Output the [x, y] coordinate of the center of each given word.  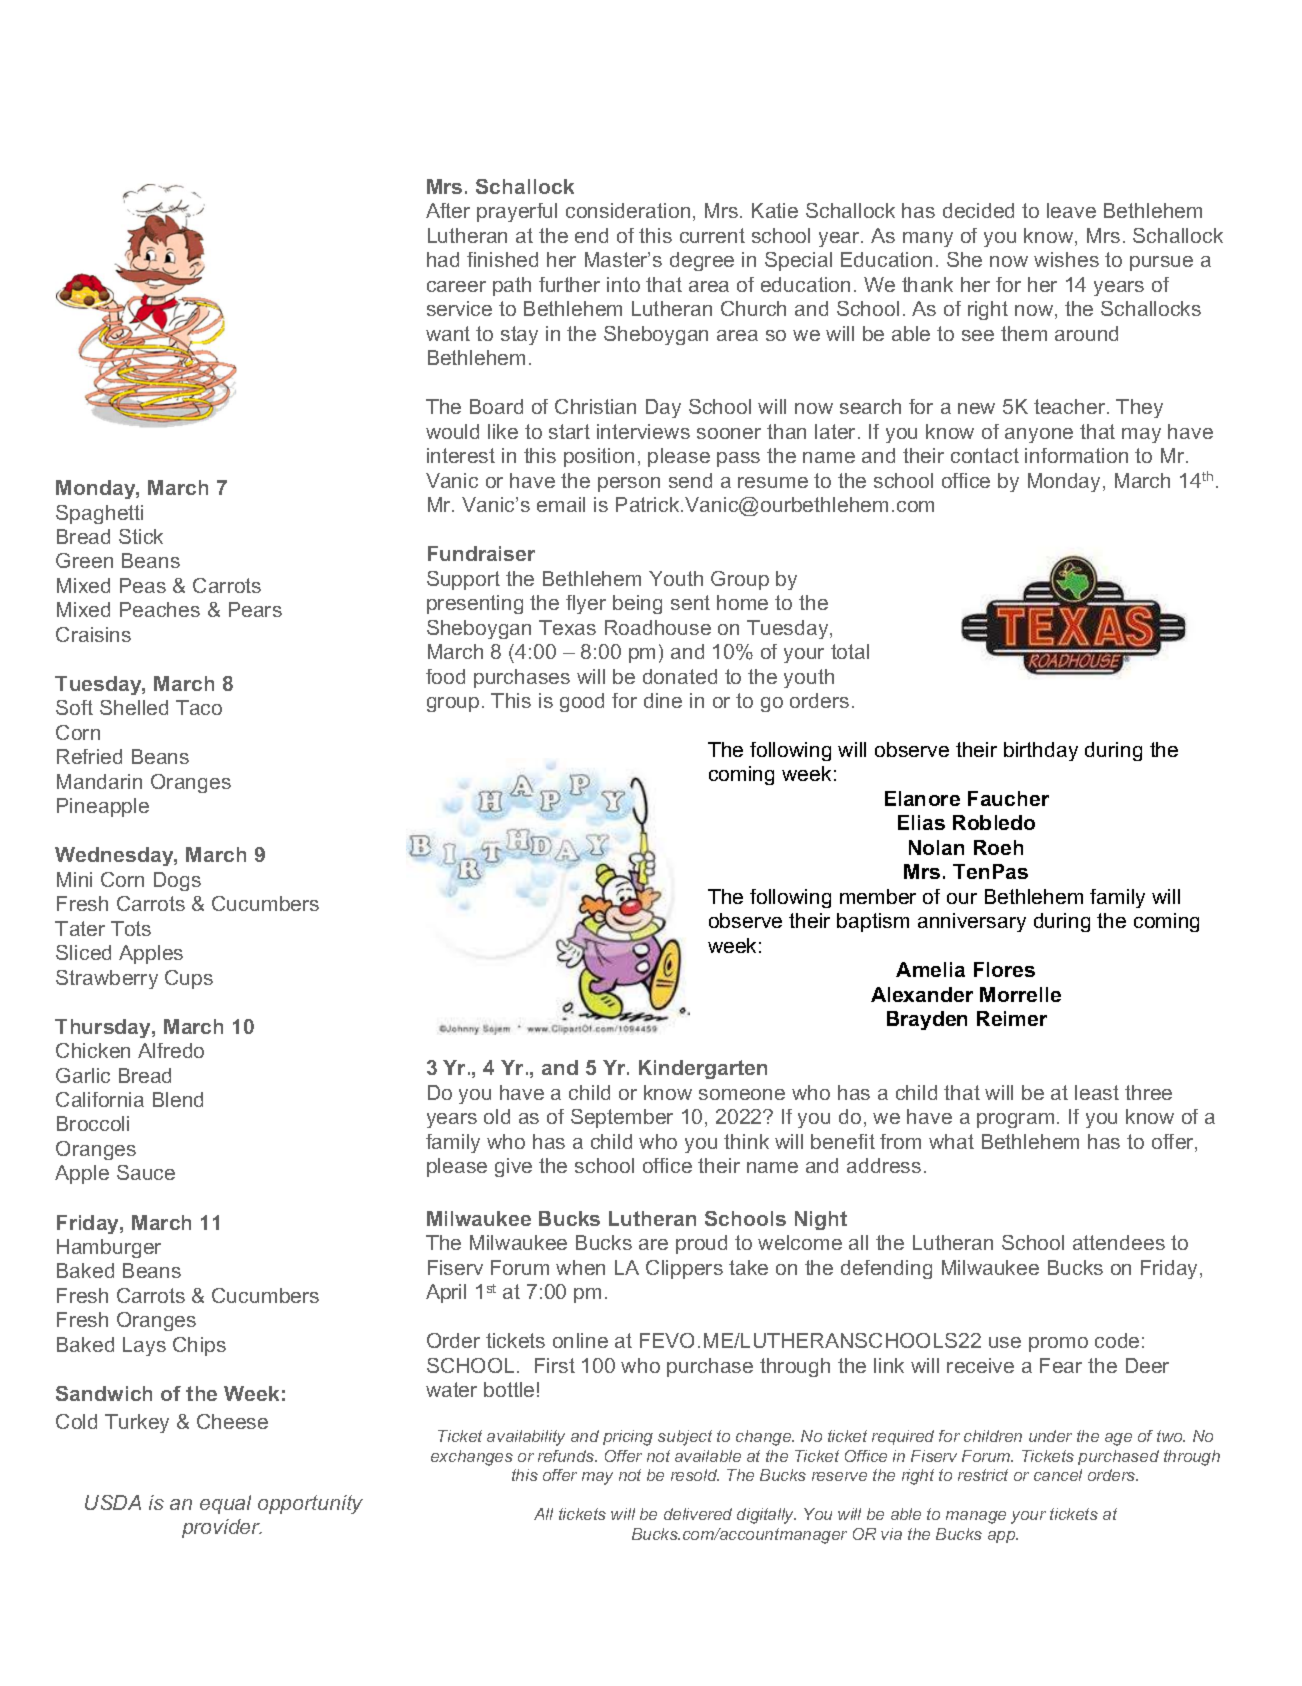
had [443, 259]
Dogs [177, 881]
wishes [1066, 259]
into [623, 284]
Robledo [994, 822]
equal [225, 1504]
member [878, 896]
